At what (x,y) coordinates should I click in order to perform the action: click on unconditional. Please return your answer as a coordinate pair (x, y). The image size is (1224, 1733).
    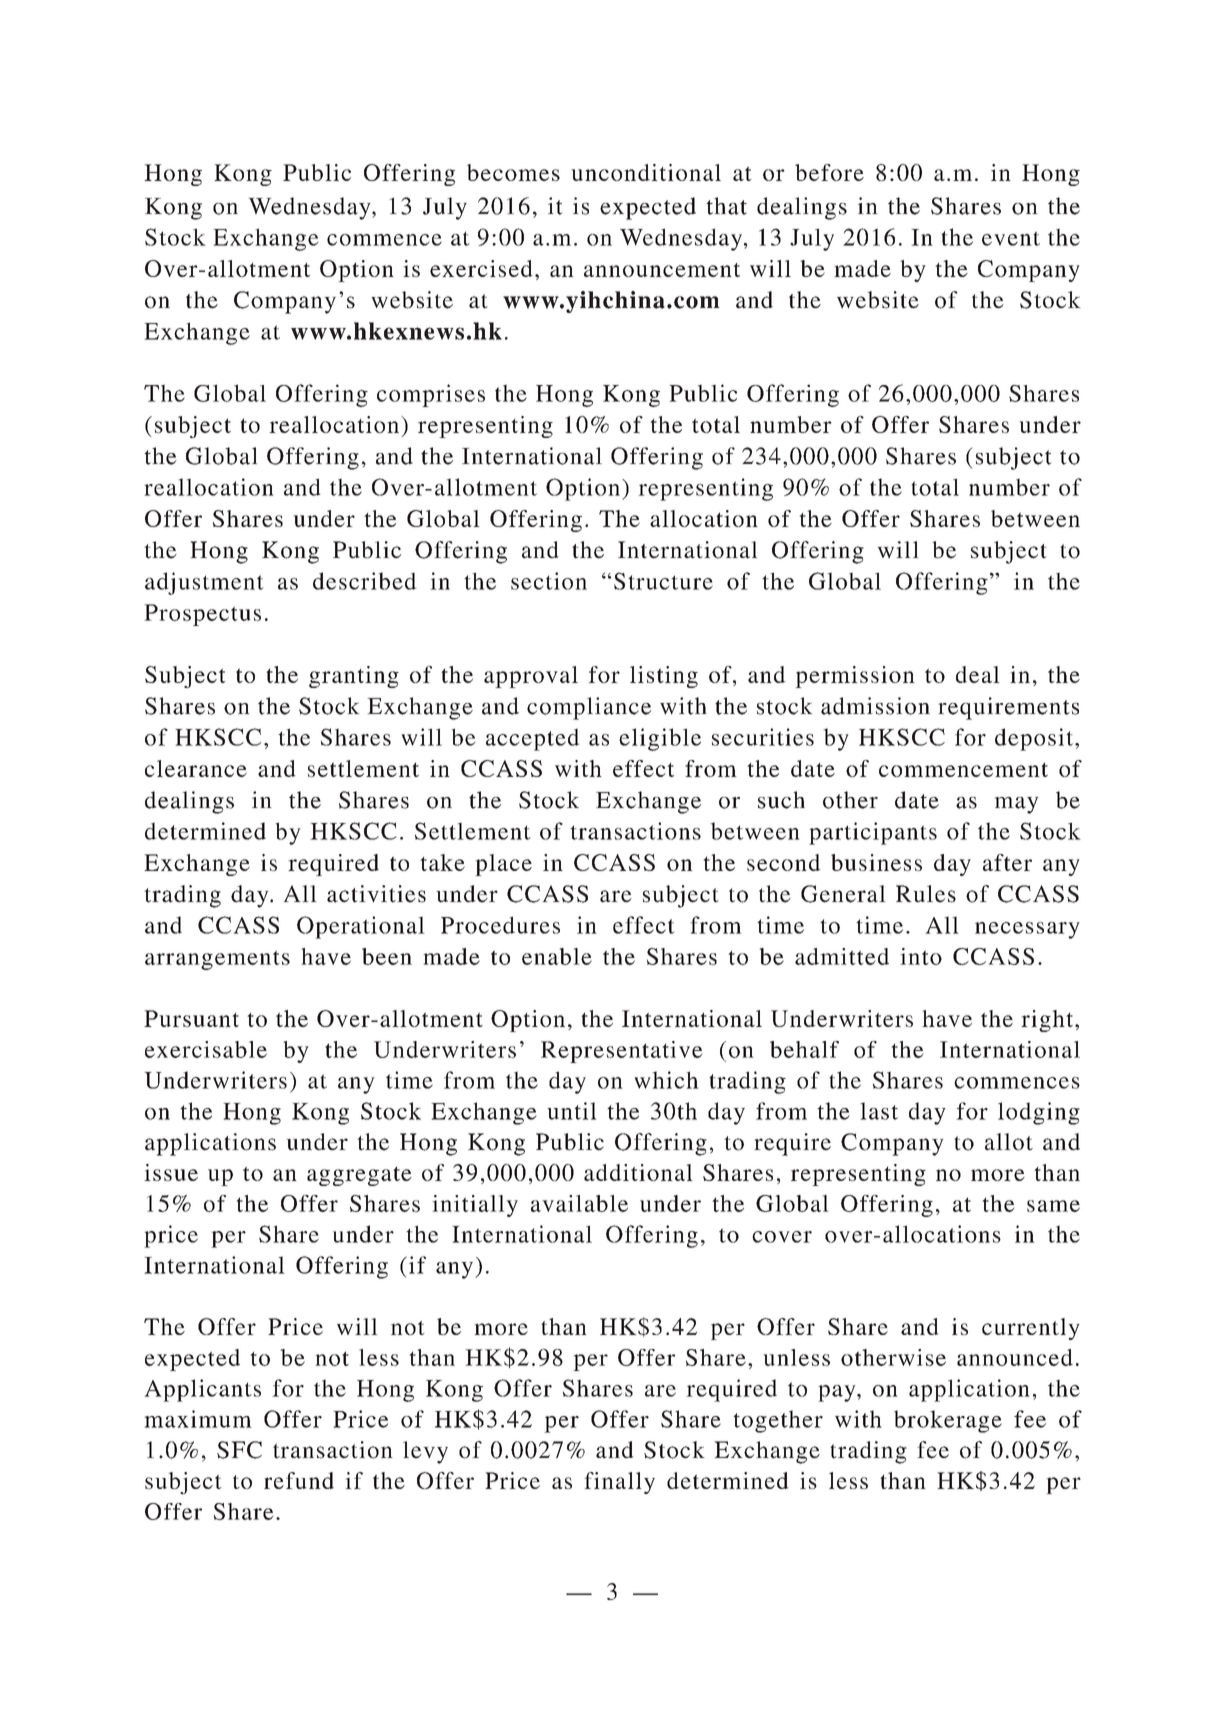
    Looking at the image, I should click on (646, 172).
